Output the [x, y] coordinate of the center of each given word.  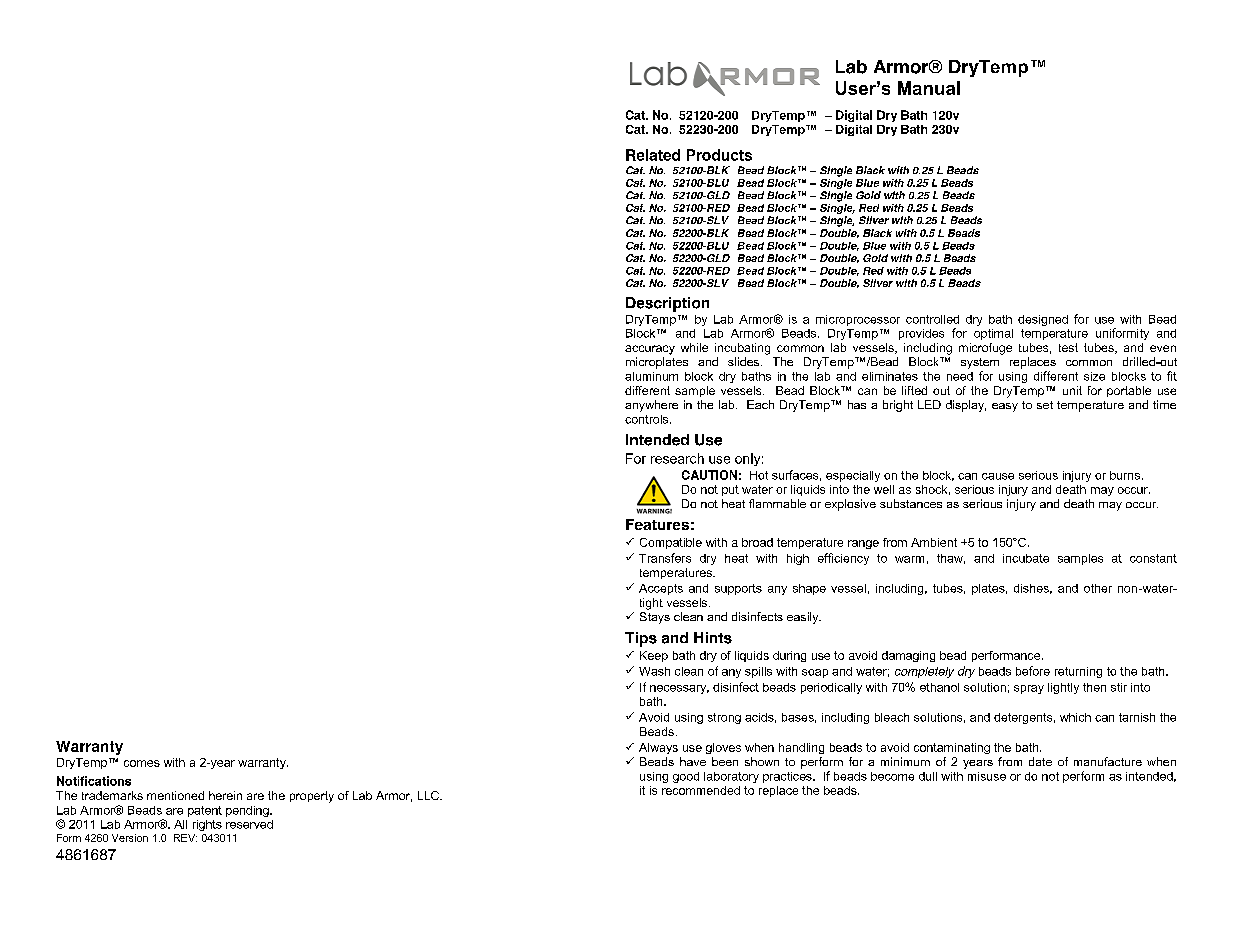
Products [719, 155]
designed [1043, 320]
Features [657, 524]
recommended [701, 790]
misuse [987, 776]
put [730, 490]
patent [205, 811]
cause [998, 476]
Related [653, 155]
